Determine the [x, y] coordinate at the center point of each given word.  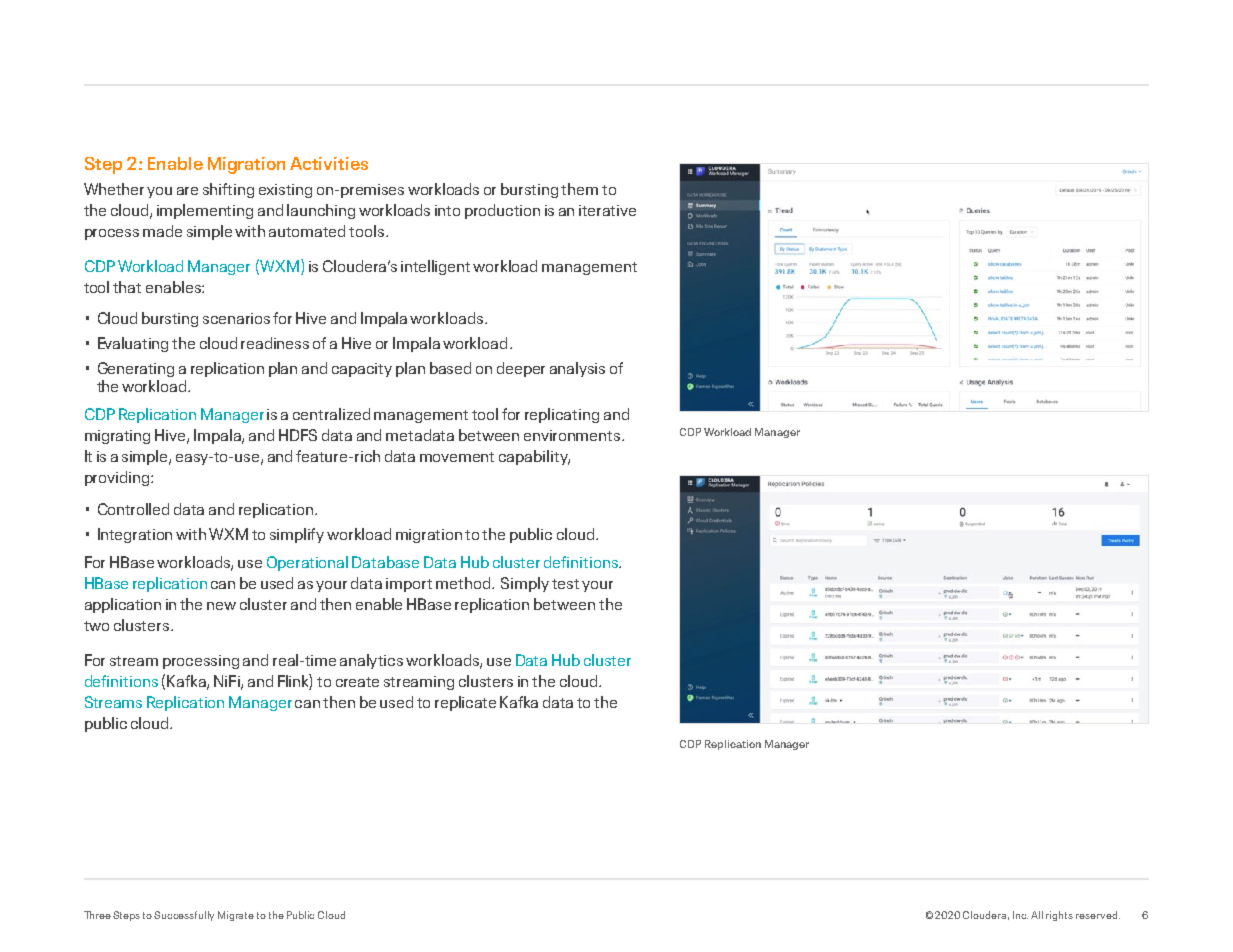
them [579, 189]
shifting [228, 190]
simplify [297, 535]
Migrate [236, 916]
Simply [525, 584]
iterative [607, 210]
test [565, 584]
